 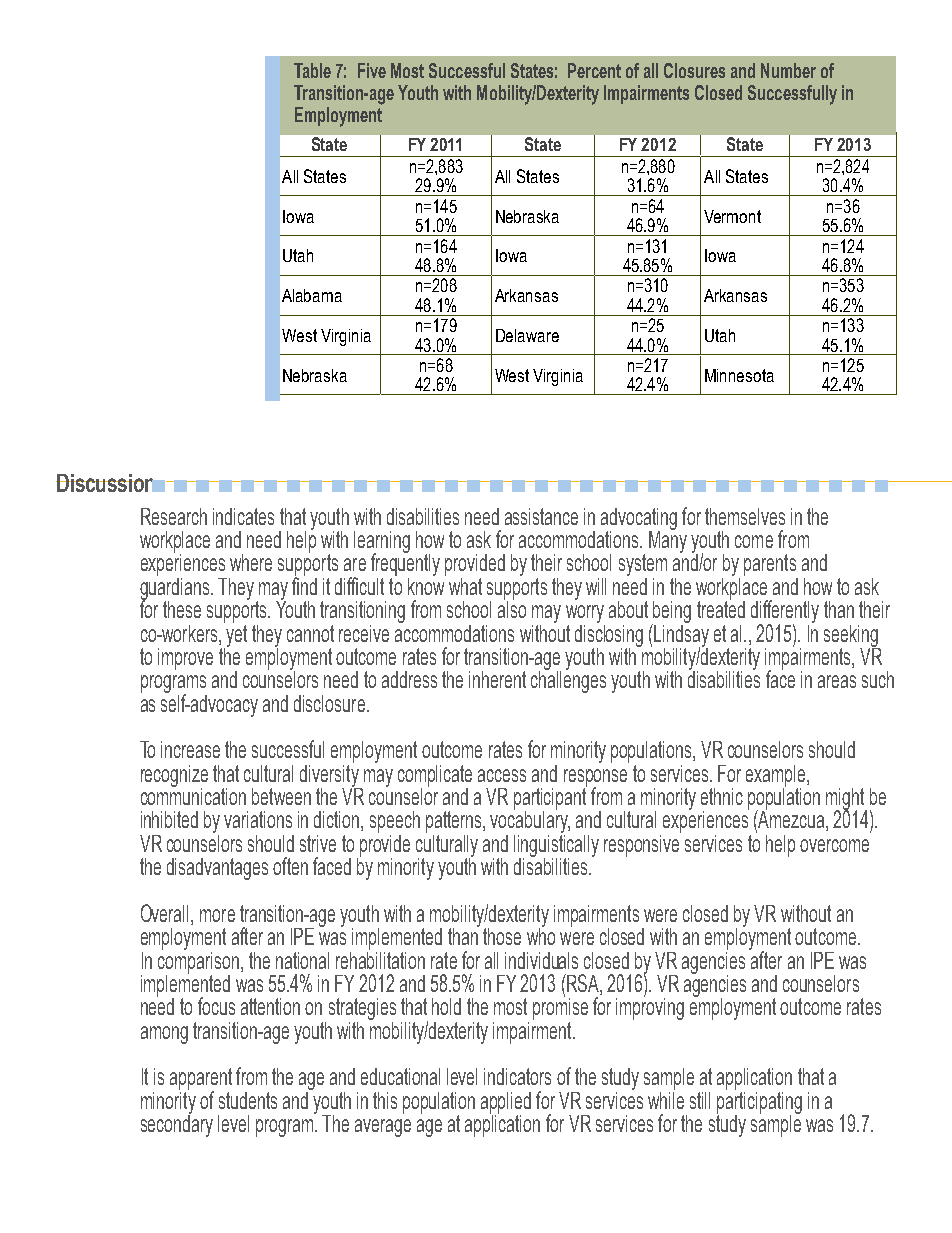 What do you see at coordinates (251, 562) in the screenshot?
I see `where` at bounding box center [251, 562].
